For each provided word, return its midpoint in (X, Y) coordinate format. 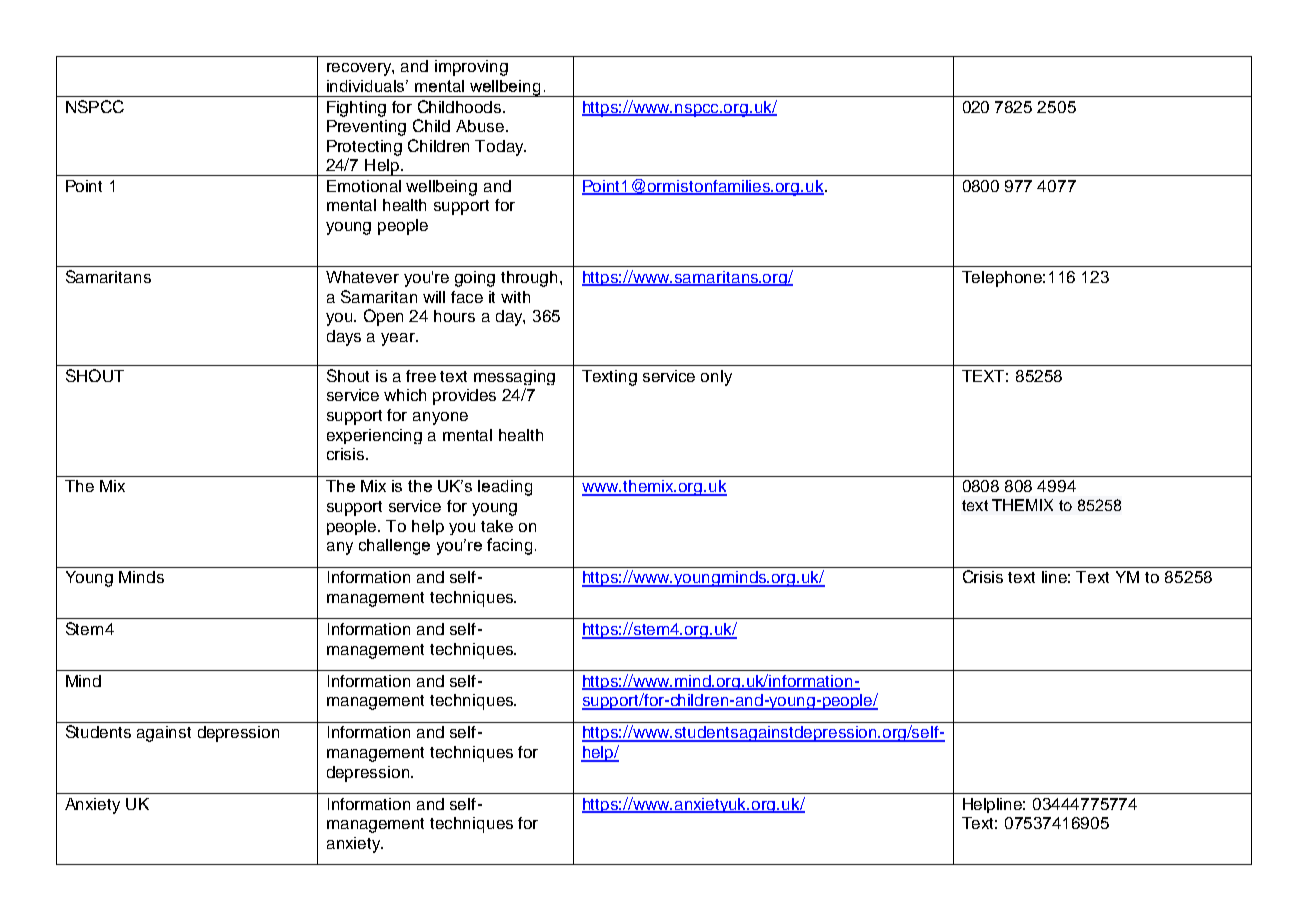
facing (509, 546)
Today (500, 148)
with (515, 297)
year (399, 339)
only (716, 378)
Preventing (366, 128)
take (497, 526)
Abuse (481, 126)
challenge (394, 547)
